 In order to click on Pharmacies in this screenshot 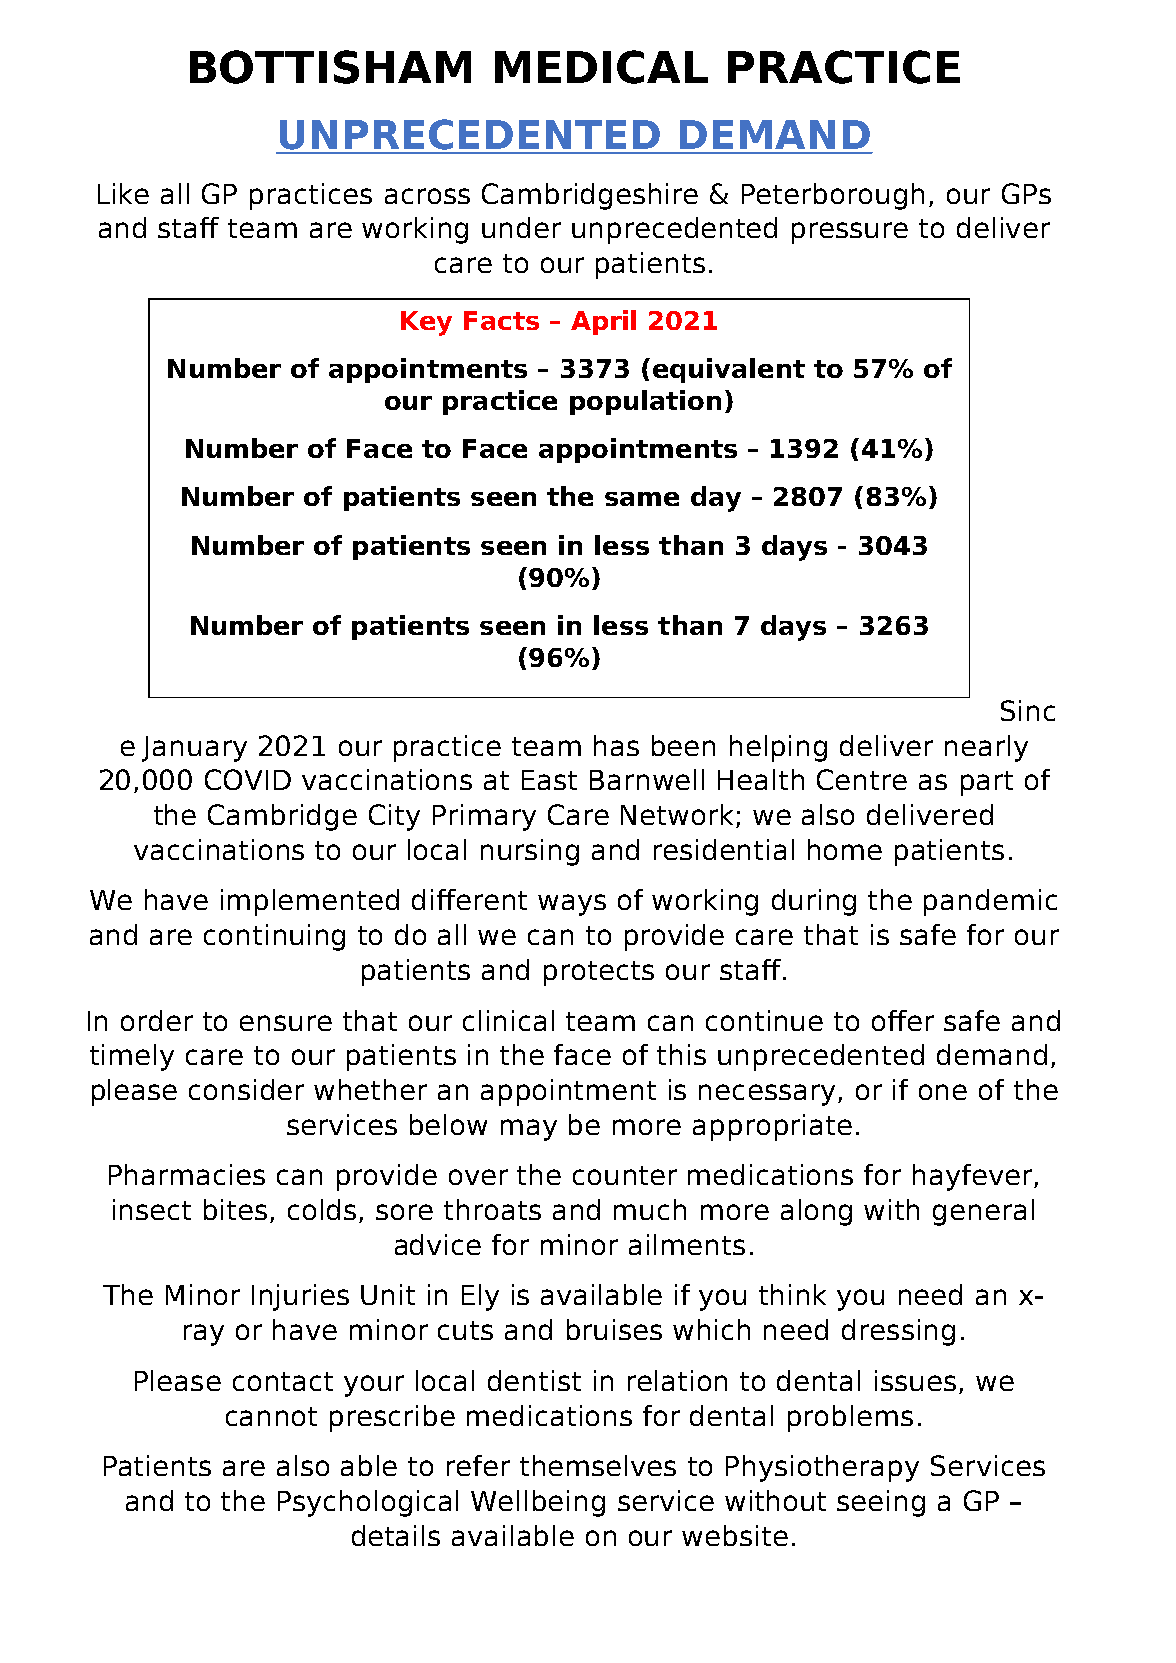, I will do `click(187, 1174)`.
